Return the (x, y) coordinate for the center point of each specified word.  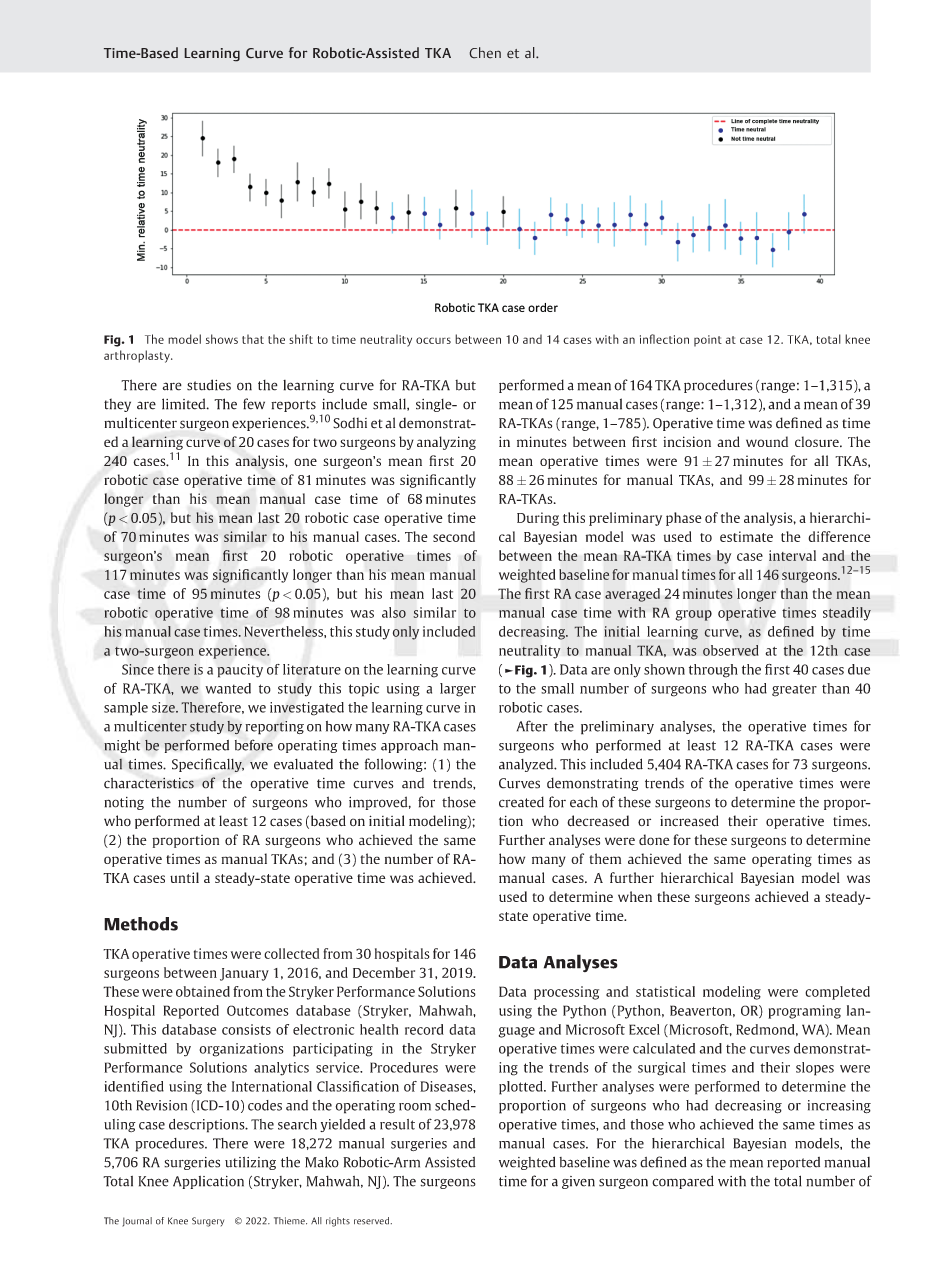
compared (683, 1182)
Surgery (208, 1222)
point (708, 341)
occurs (433, 340)
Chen (485, 53)
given (578, 1182)
